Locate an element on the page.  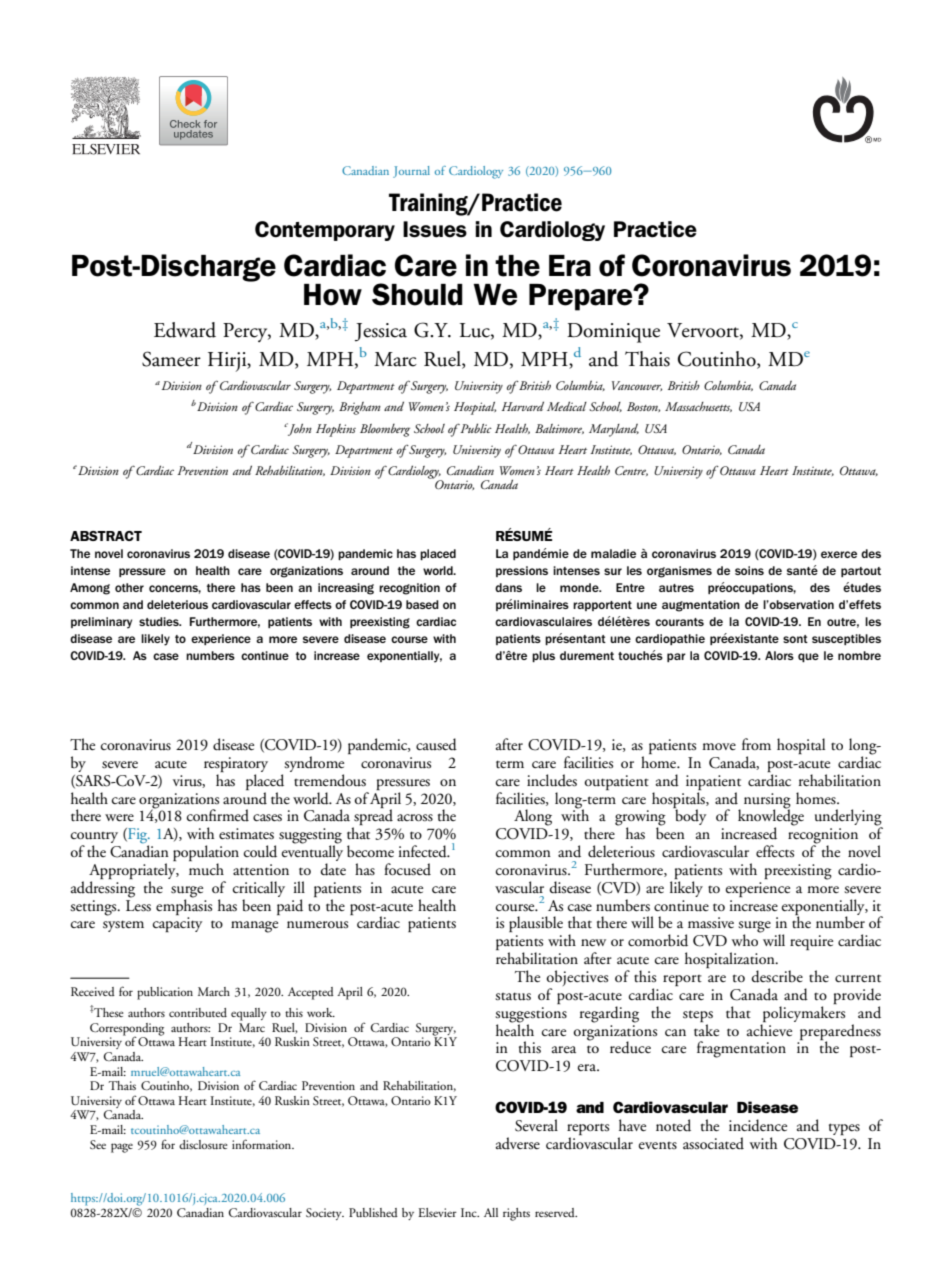
disclosure is located at coordinates (203, 1144).
